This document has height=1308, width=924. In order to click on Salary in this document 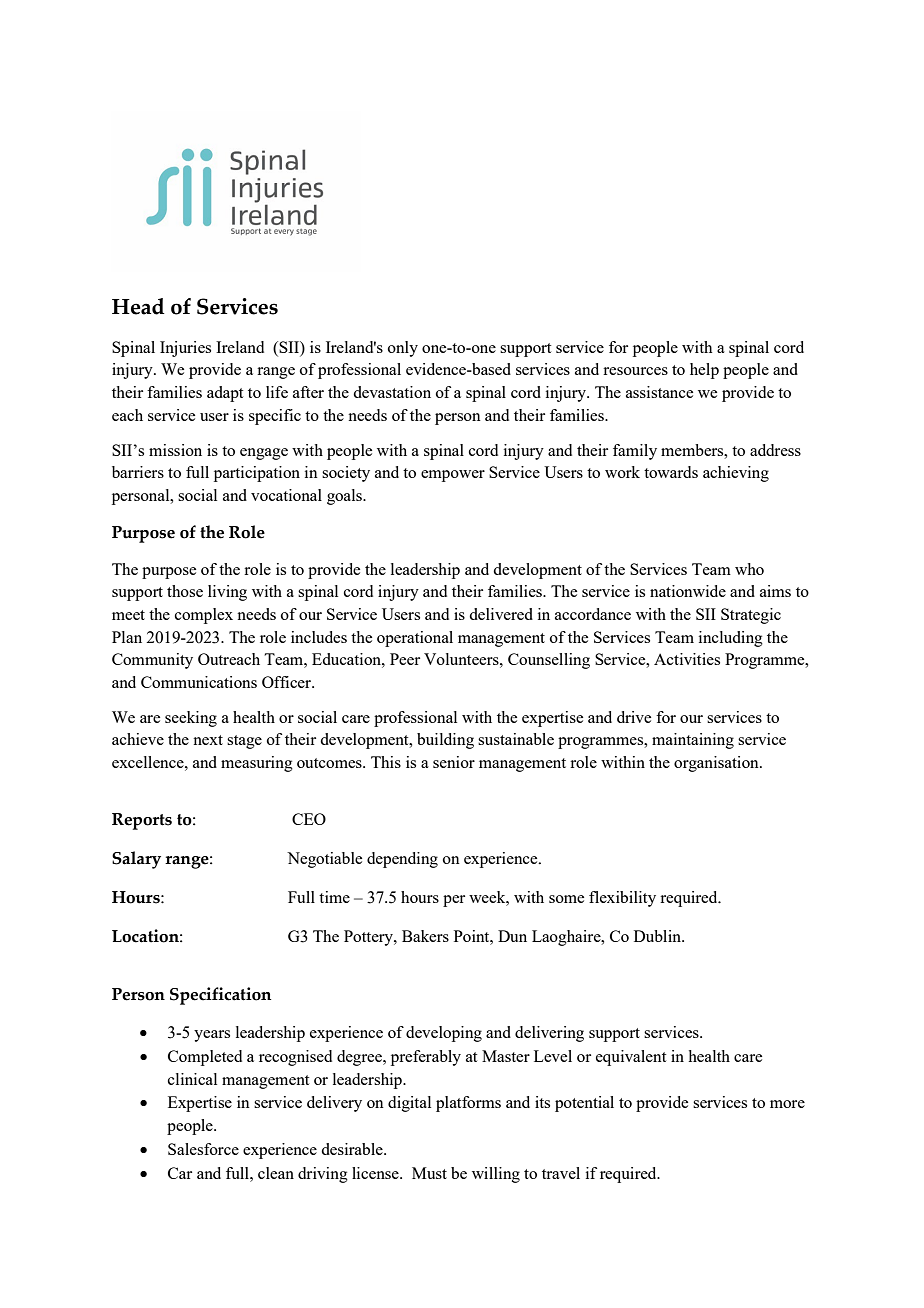, I will do `click(136, 860)`.
